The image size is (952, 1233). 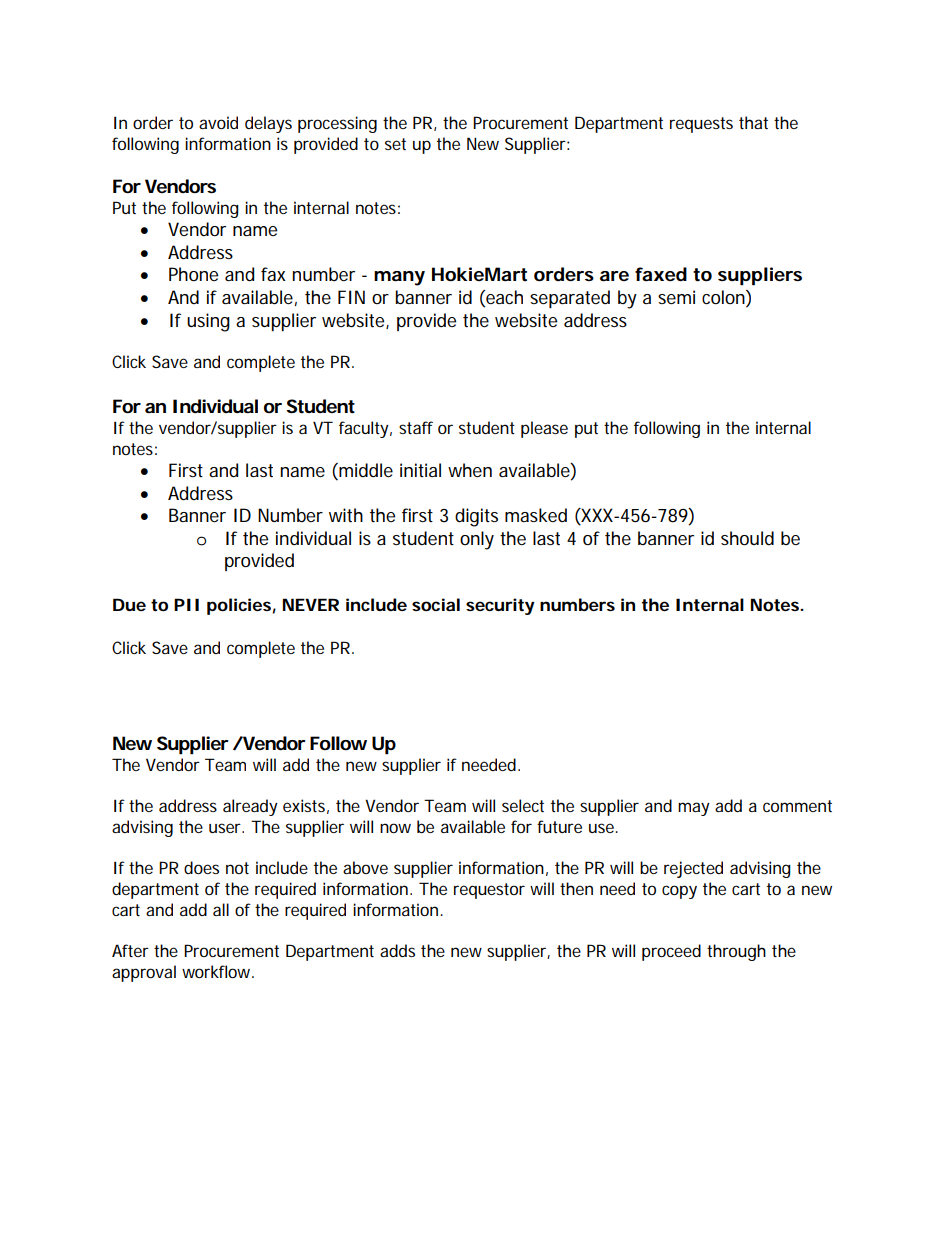 I want to click on adds, so click(x=397, y=950).
